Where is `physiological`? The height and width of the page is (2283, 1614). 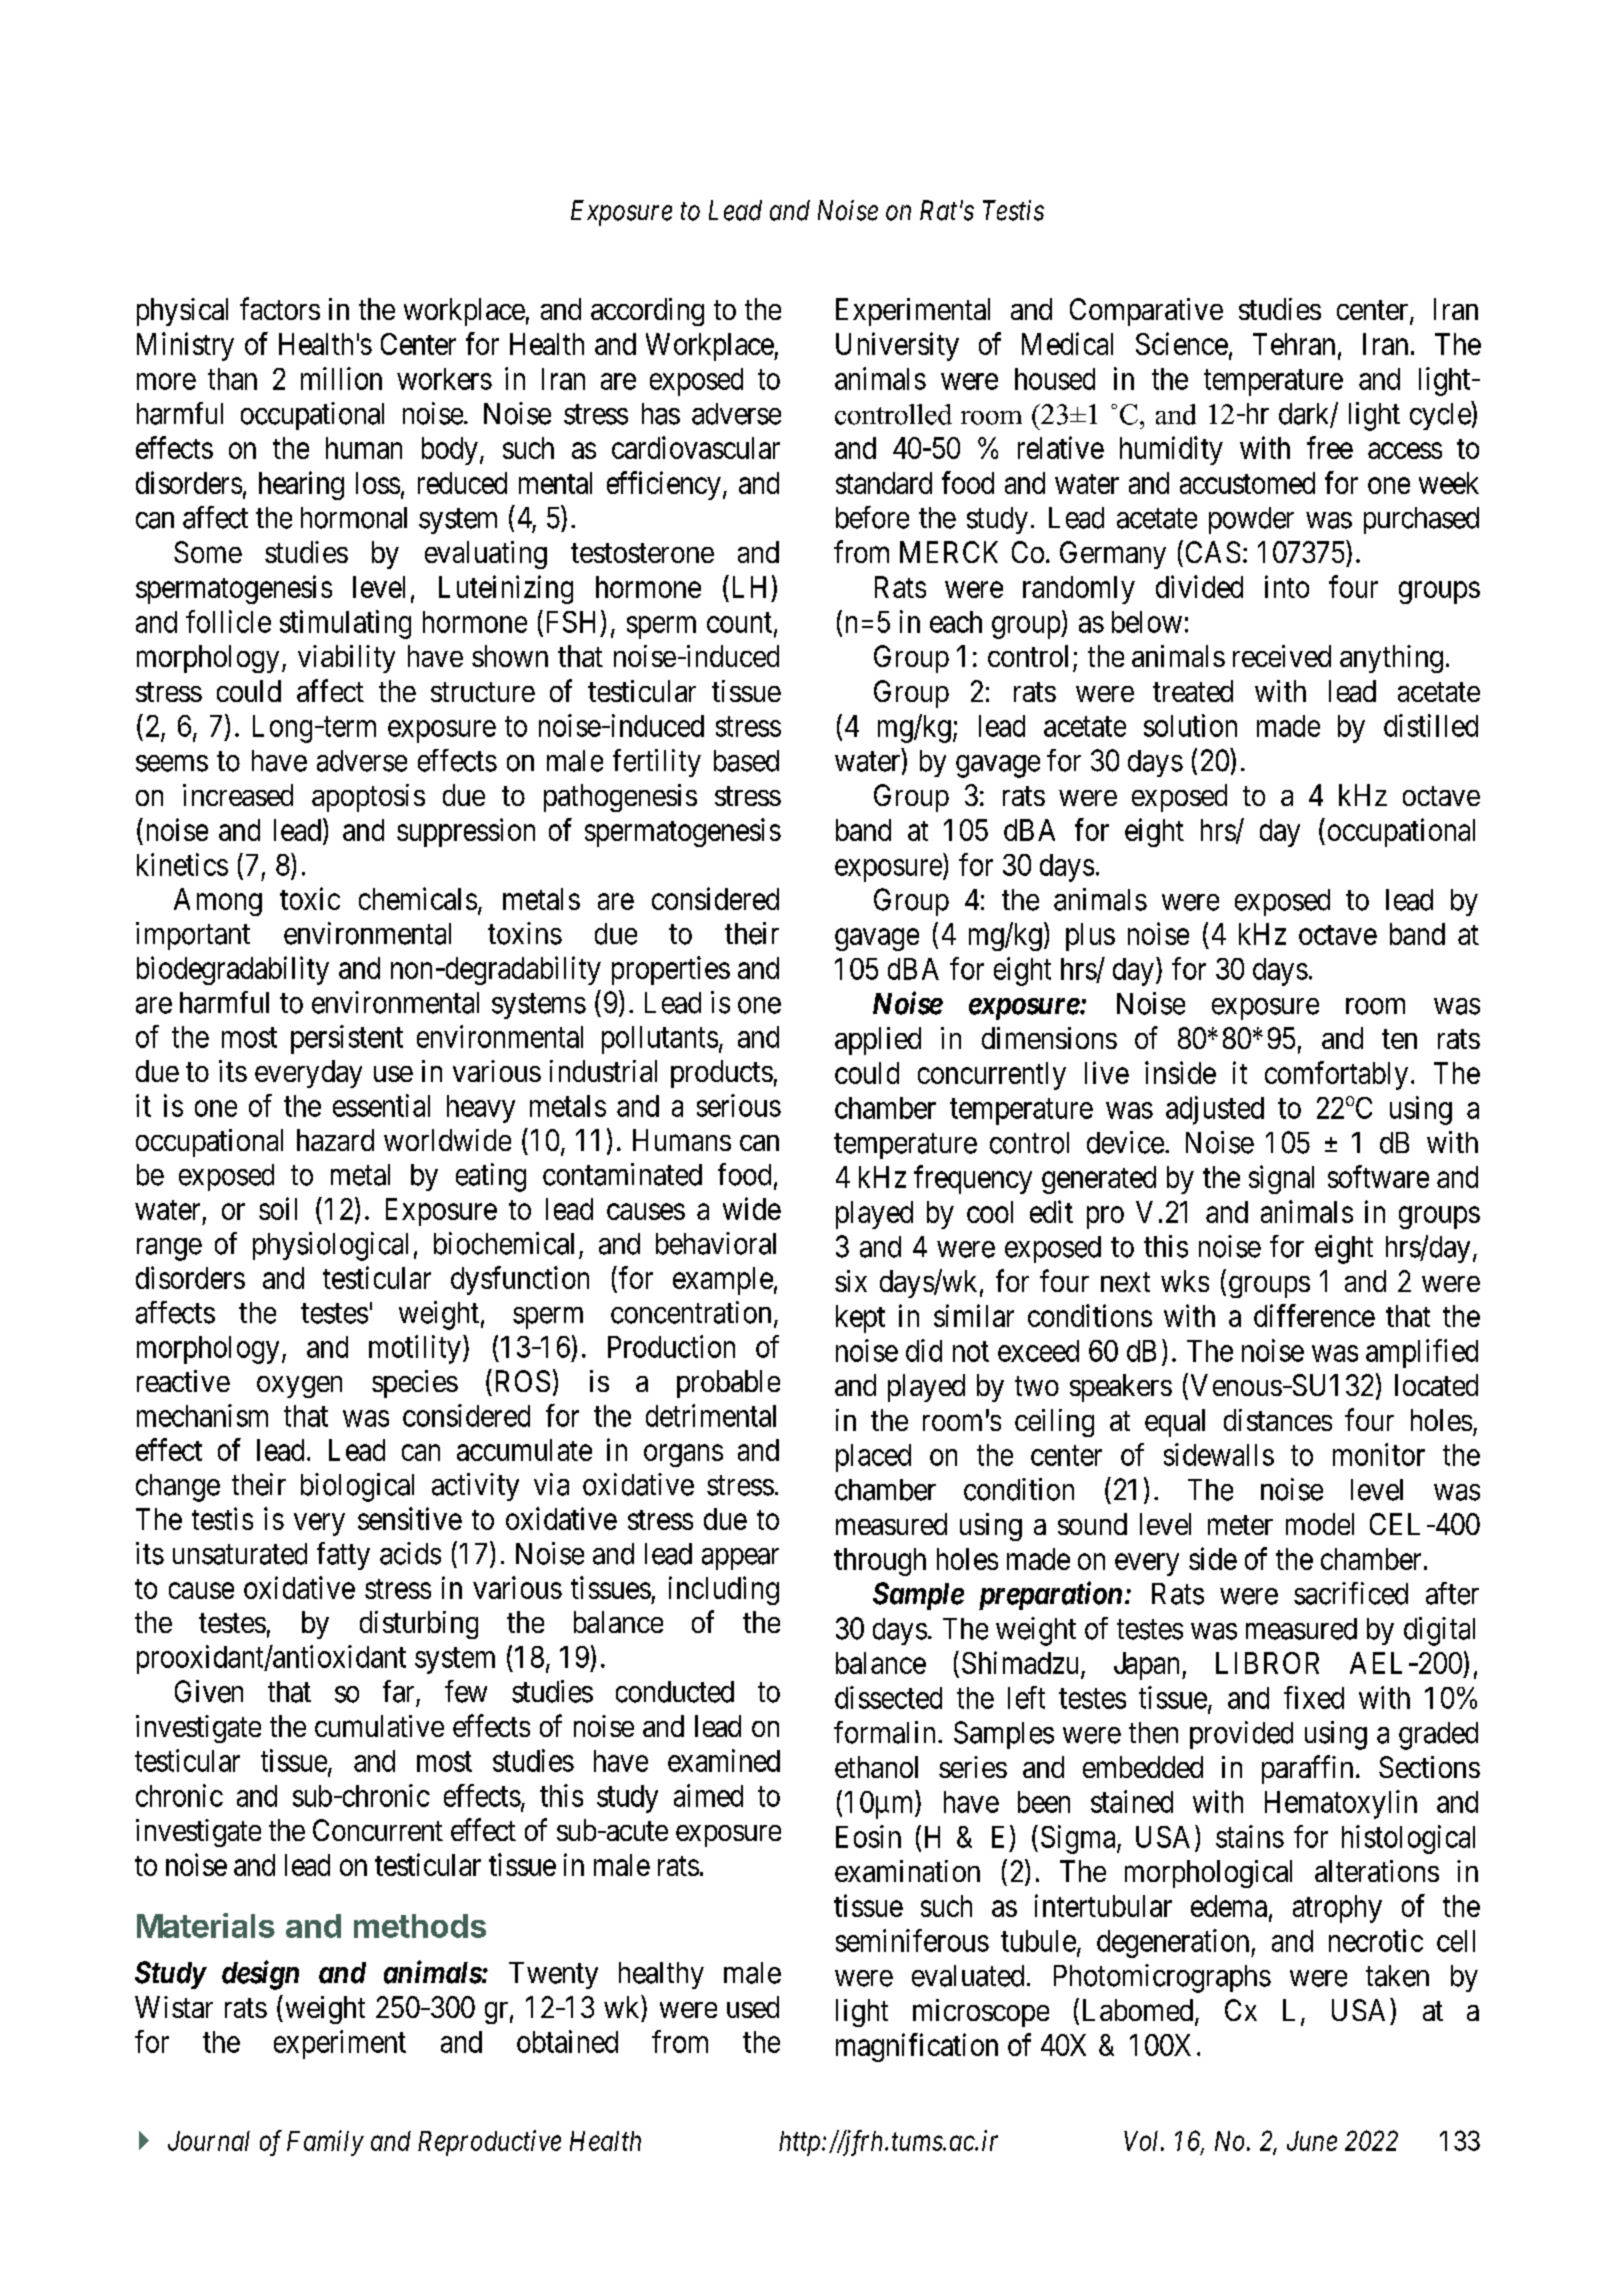 physiological is located at coordinates (330, 1246).
